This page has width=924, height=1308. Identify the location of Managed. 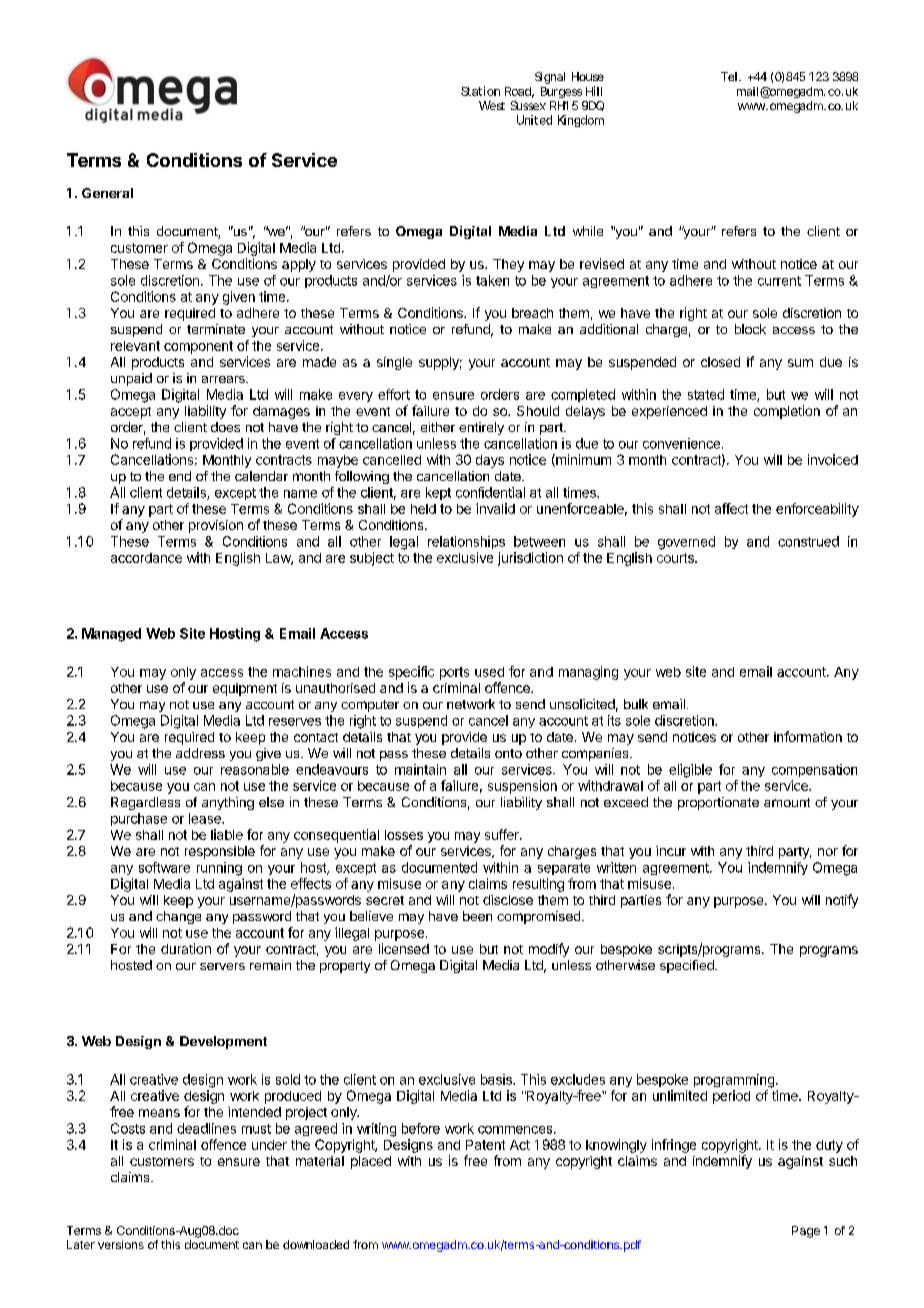
(111, 635).
